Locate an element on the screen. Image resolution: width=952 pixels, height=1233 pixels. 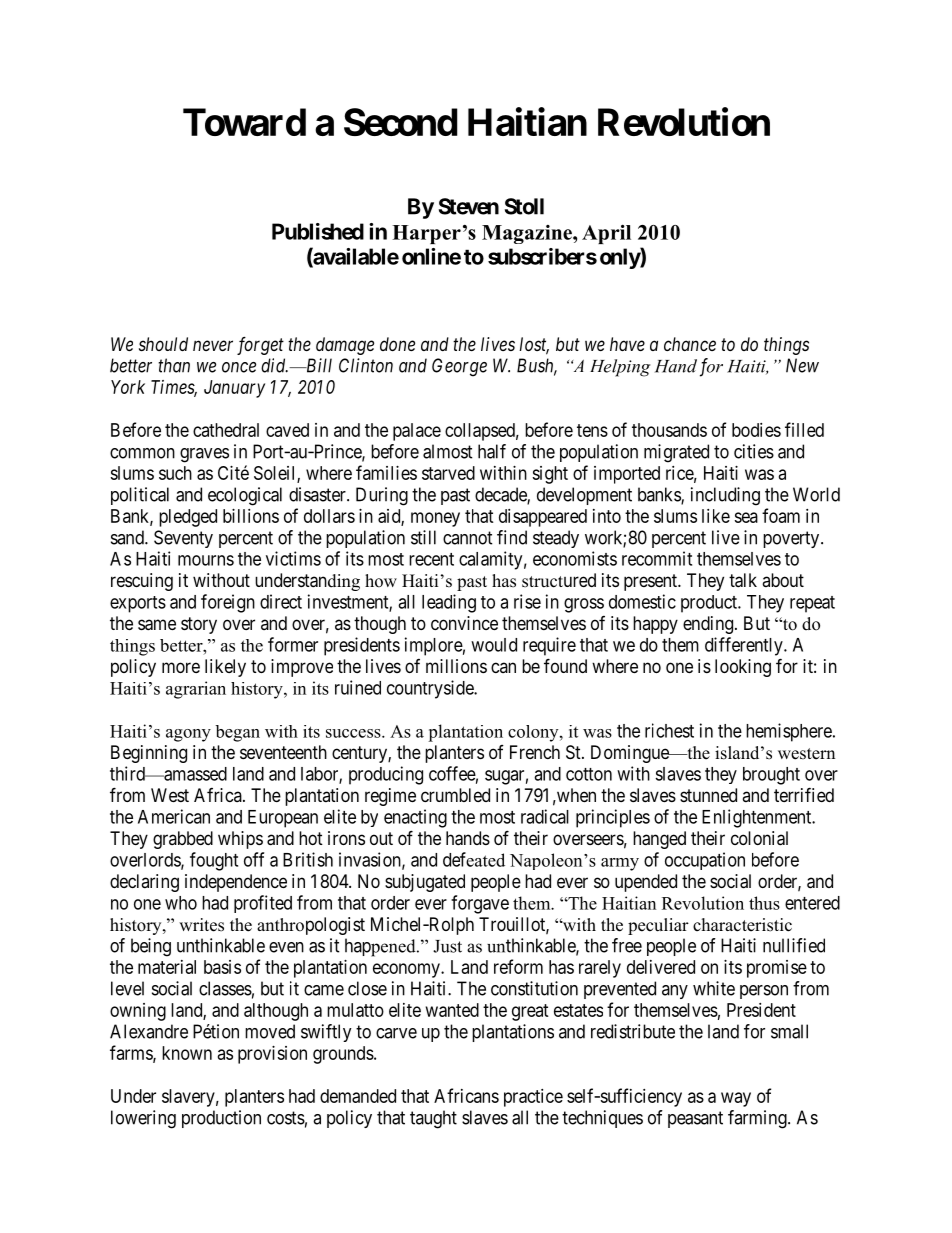
countryside is located at coordinates (431, 689).
